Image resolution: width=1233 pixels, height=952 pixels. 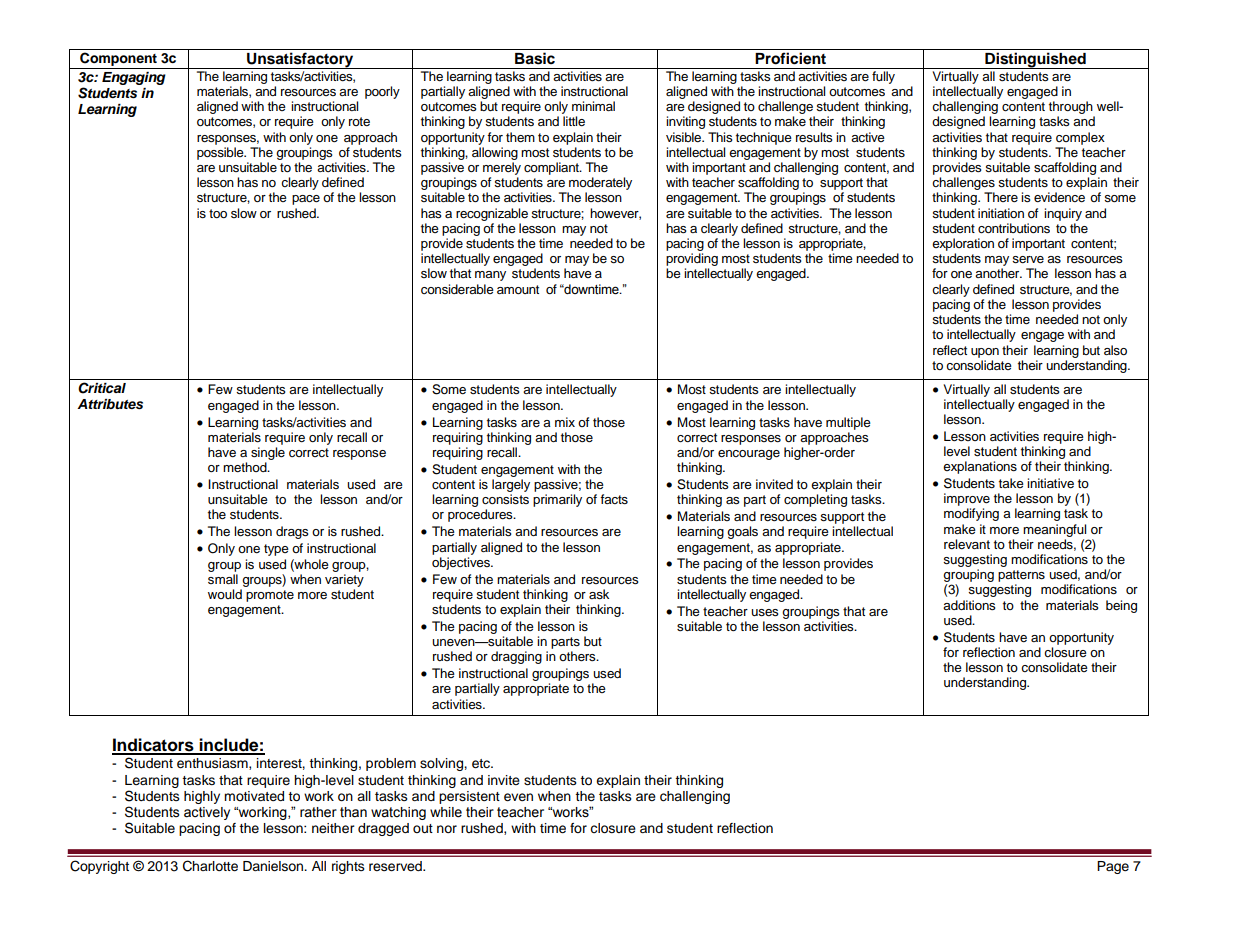 What do you see at coordinates (225, 594) in the image?
I see `would` at bounding box center [225, 594].
